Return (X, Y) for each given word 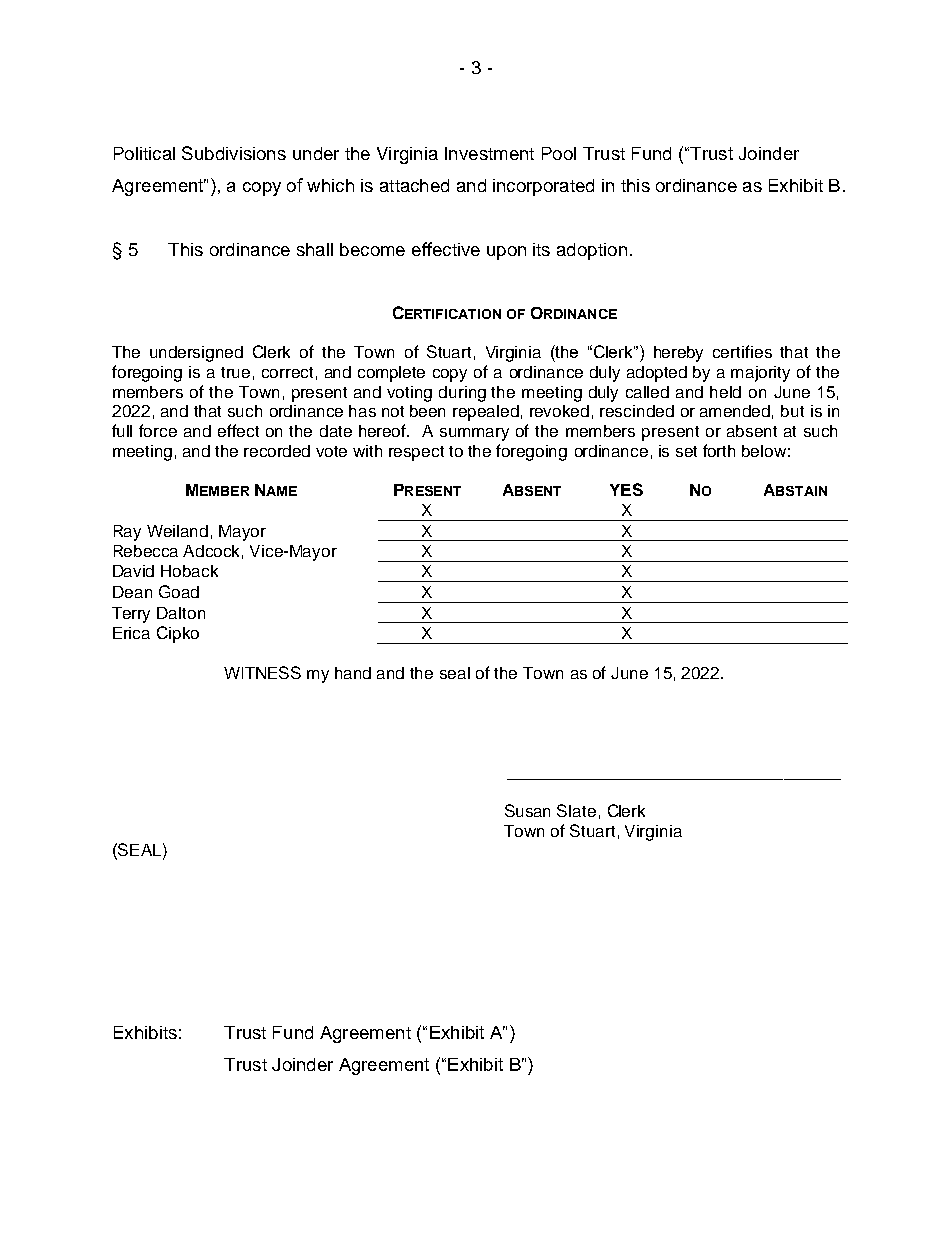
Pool (559, 153)
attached (414, 185)
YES (626, 489)
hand (353, 673)
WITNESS (262, 672)
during (462, 394)
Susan (527, 810)
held (725, 392)
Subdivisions (234, 153)
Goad (179, 591)
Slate (576, 810)
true (235, 372)
